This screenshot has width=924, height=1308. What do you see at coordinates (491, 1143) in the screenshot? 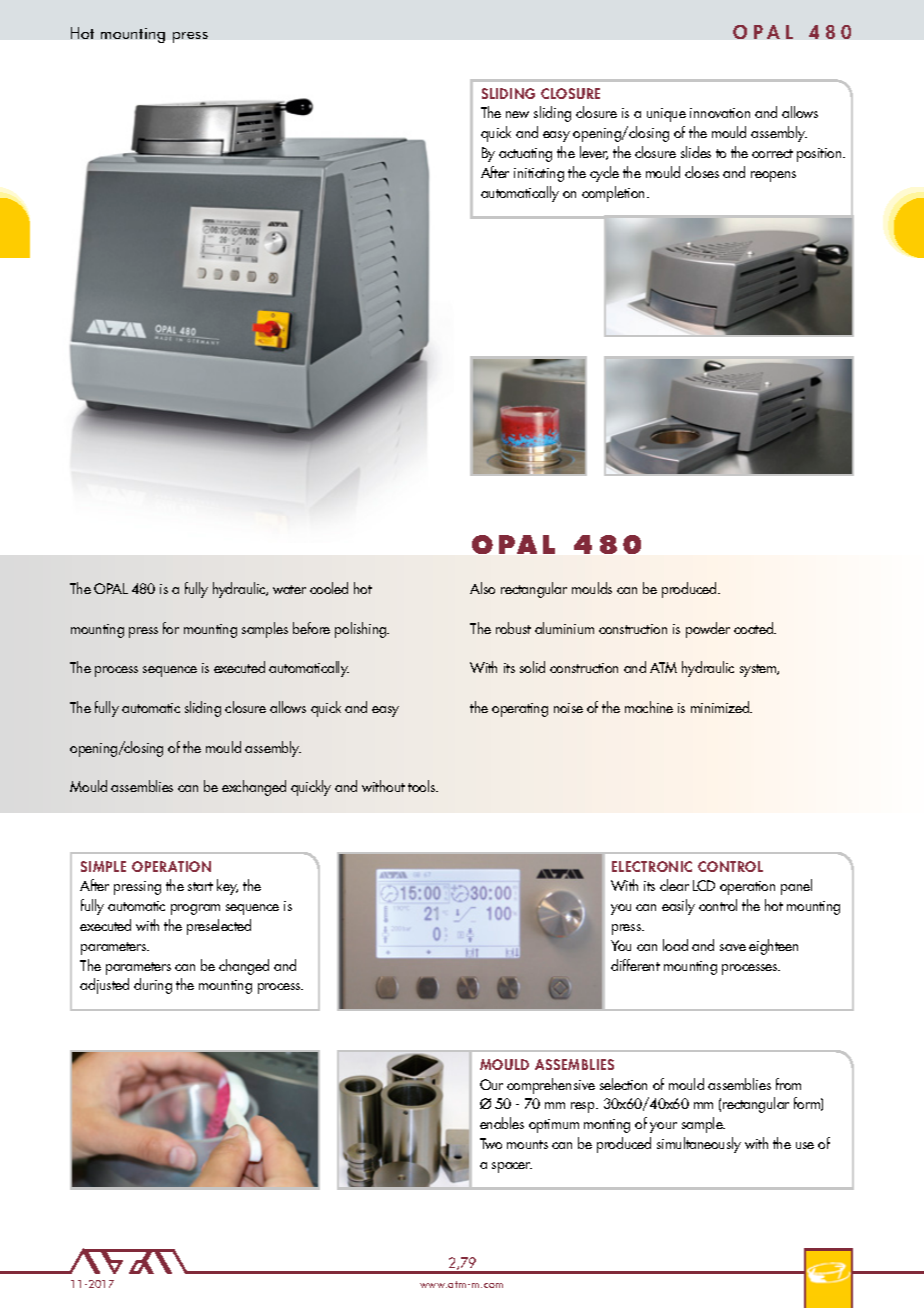
I see `Two` at bounding box center [491, 1143].
